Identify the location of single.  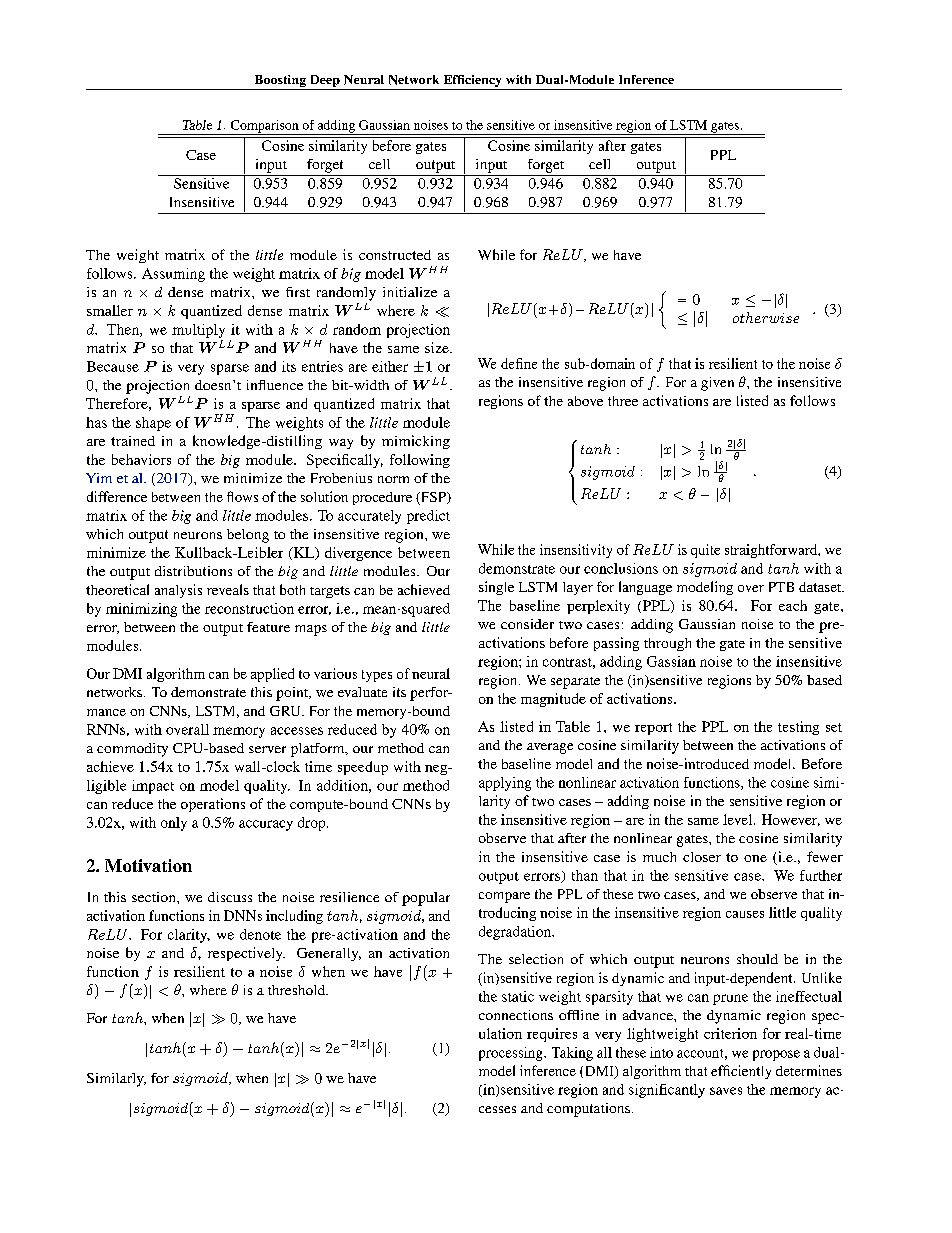
(496, 588).
